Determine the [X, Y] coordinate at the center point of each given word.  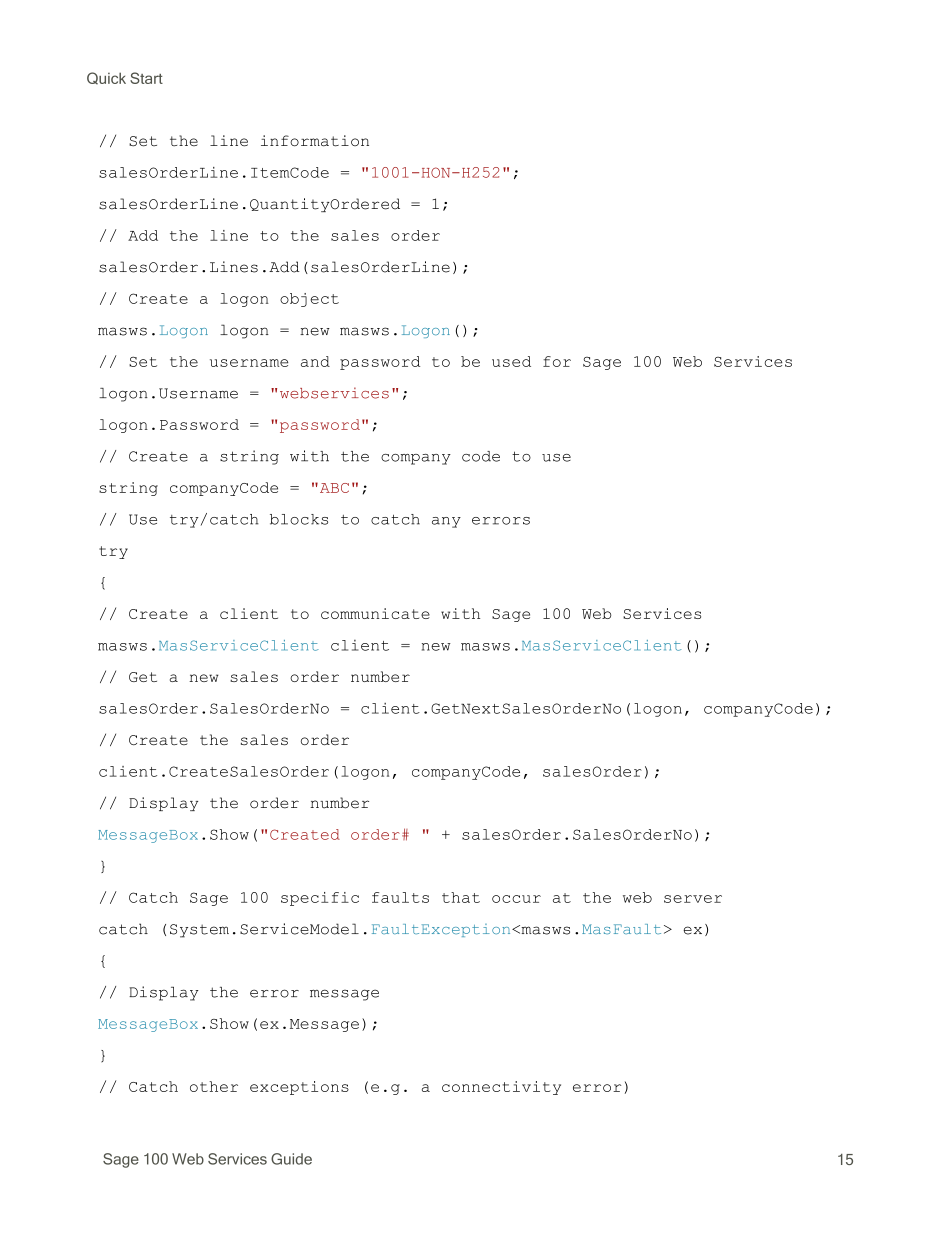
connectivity [501, 1088]
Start [146, 78]
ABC [333, 488]
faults [400, 897]
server [693, 899]
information [315, 141]
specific [320, 899]
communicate [375, 613]
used [511, 361]
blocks [299, 519]
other [214, 1086]
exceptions [299, 1088]
